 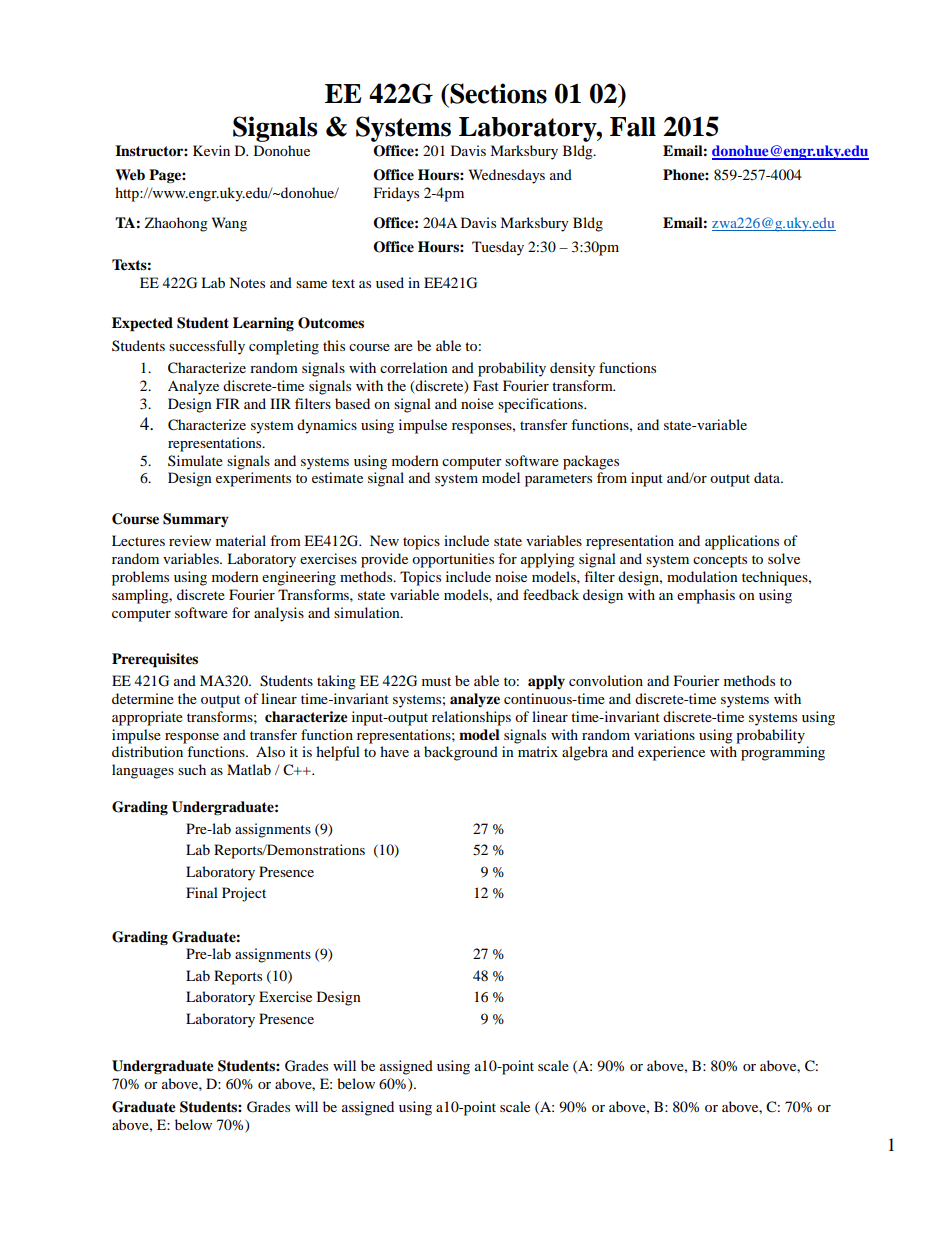 I want to click on Kevin, so click(x=211, y=150).
